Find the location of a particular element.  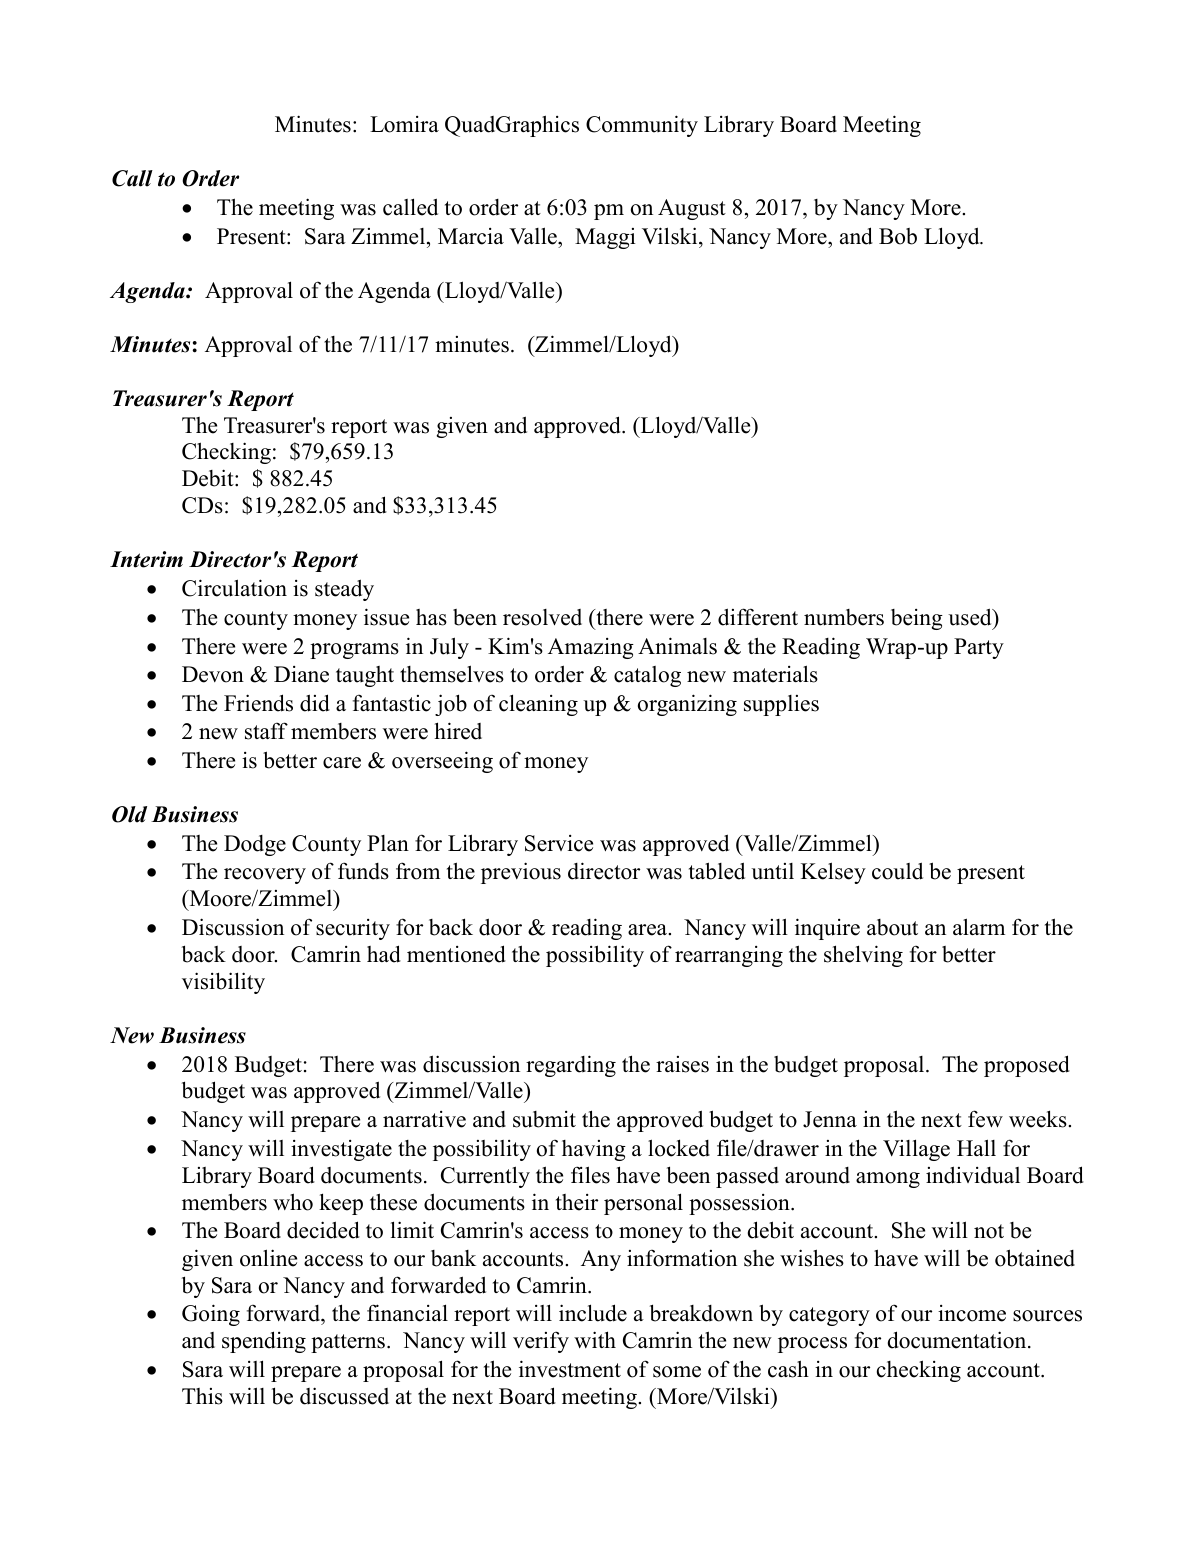

Community is located at coordinates (642, 126).
